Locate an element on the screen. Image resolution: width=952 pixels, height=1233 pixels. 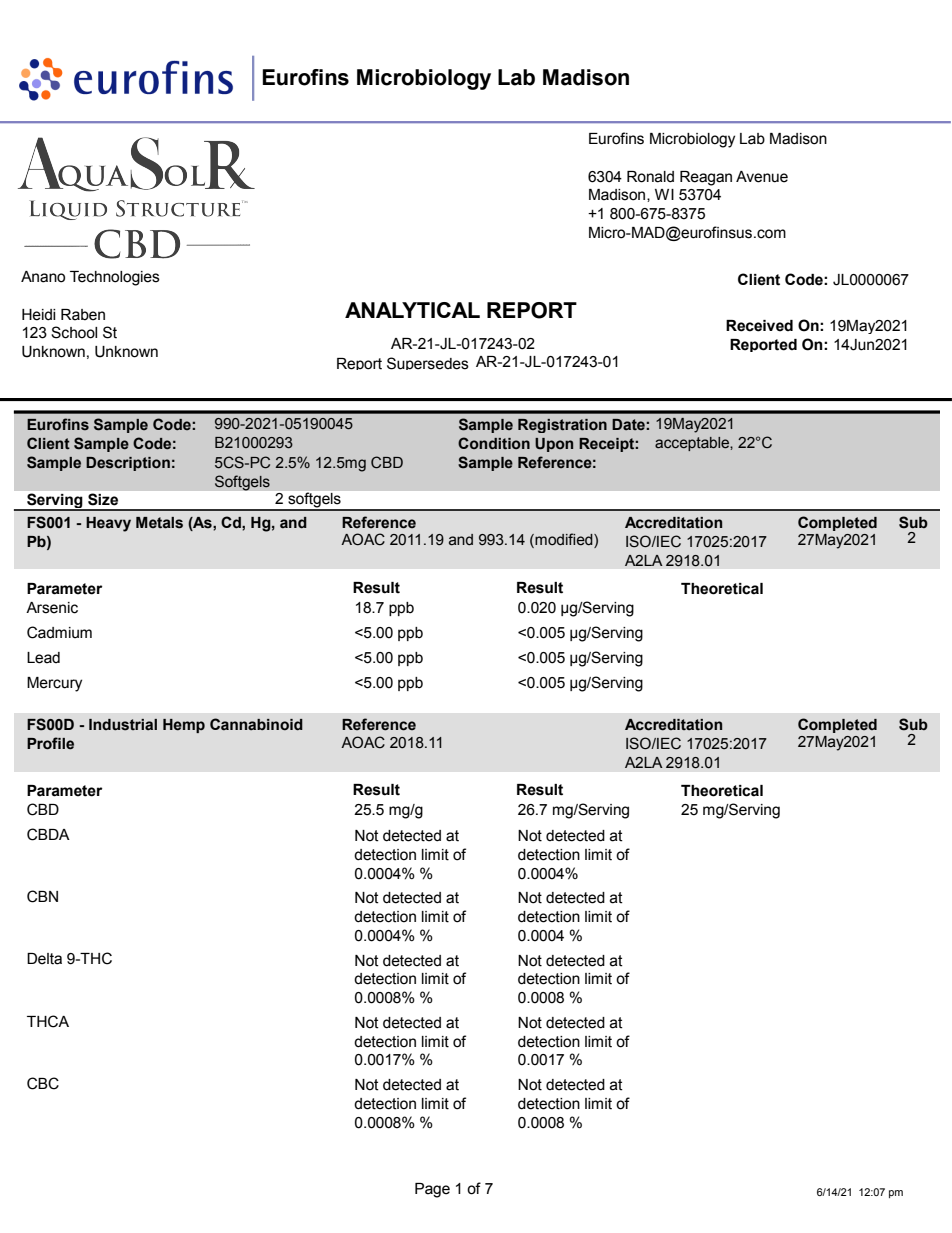
Hemp is located at coordinates (184, 726).
